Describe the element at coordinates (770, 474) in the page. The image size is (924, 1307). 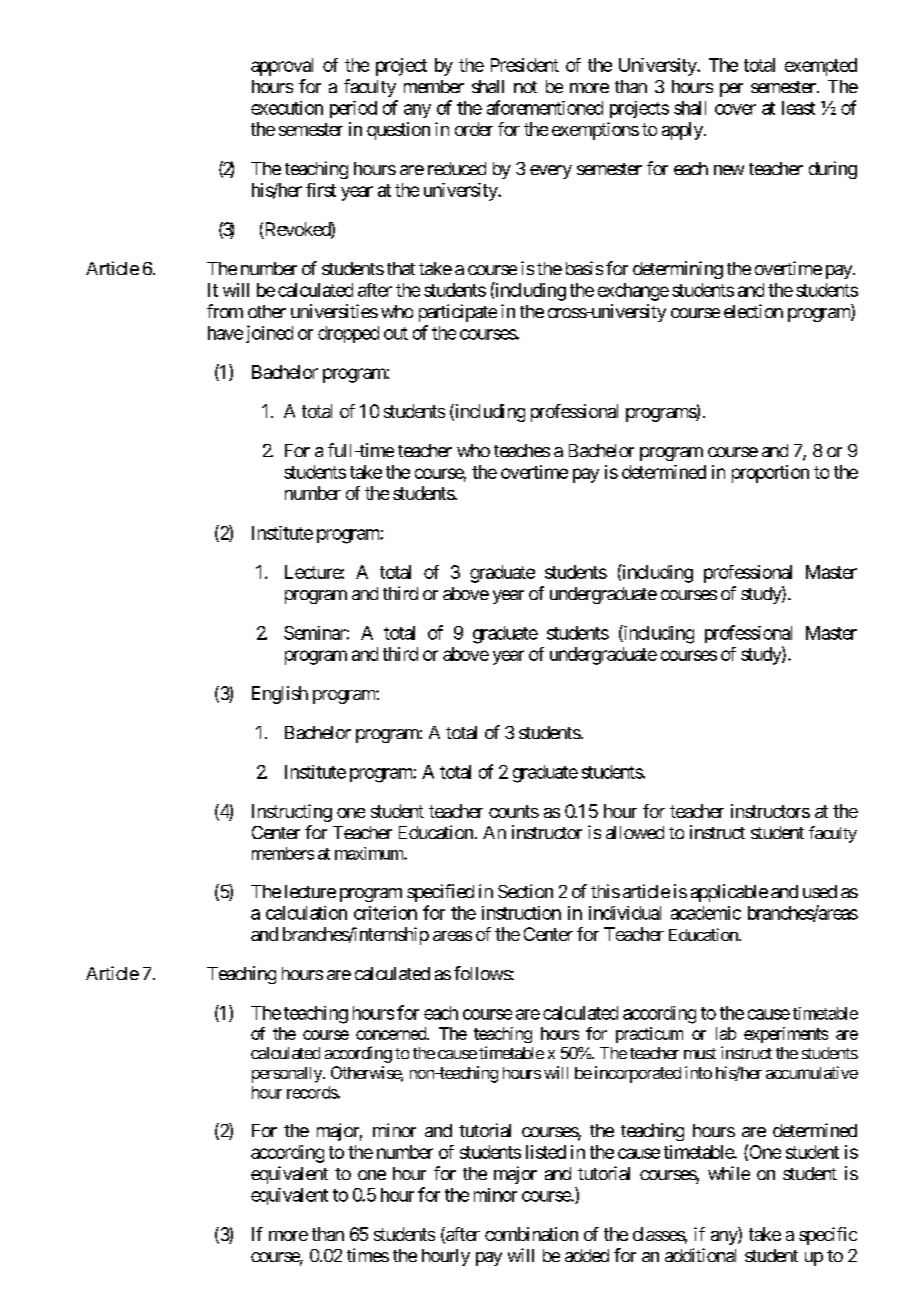
I see `proportion` at that location.
